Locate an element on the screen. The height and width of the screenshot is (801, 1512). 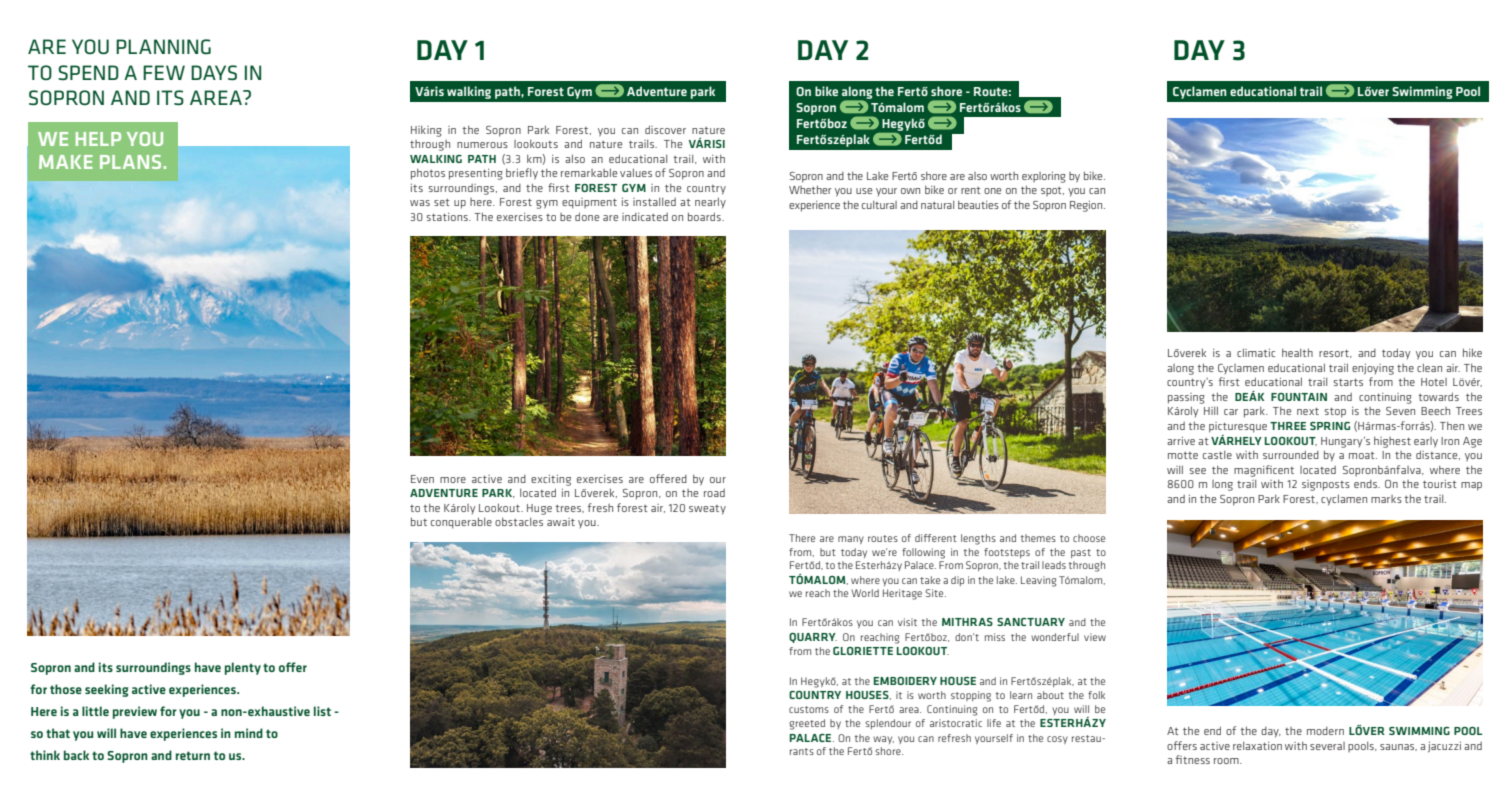
discover is located at coordinates (665, 129).
